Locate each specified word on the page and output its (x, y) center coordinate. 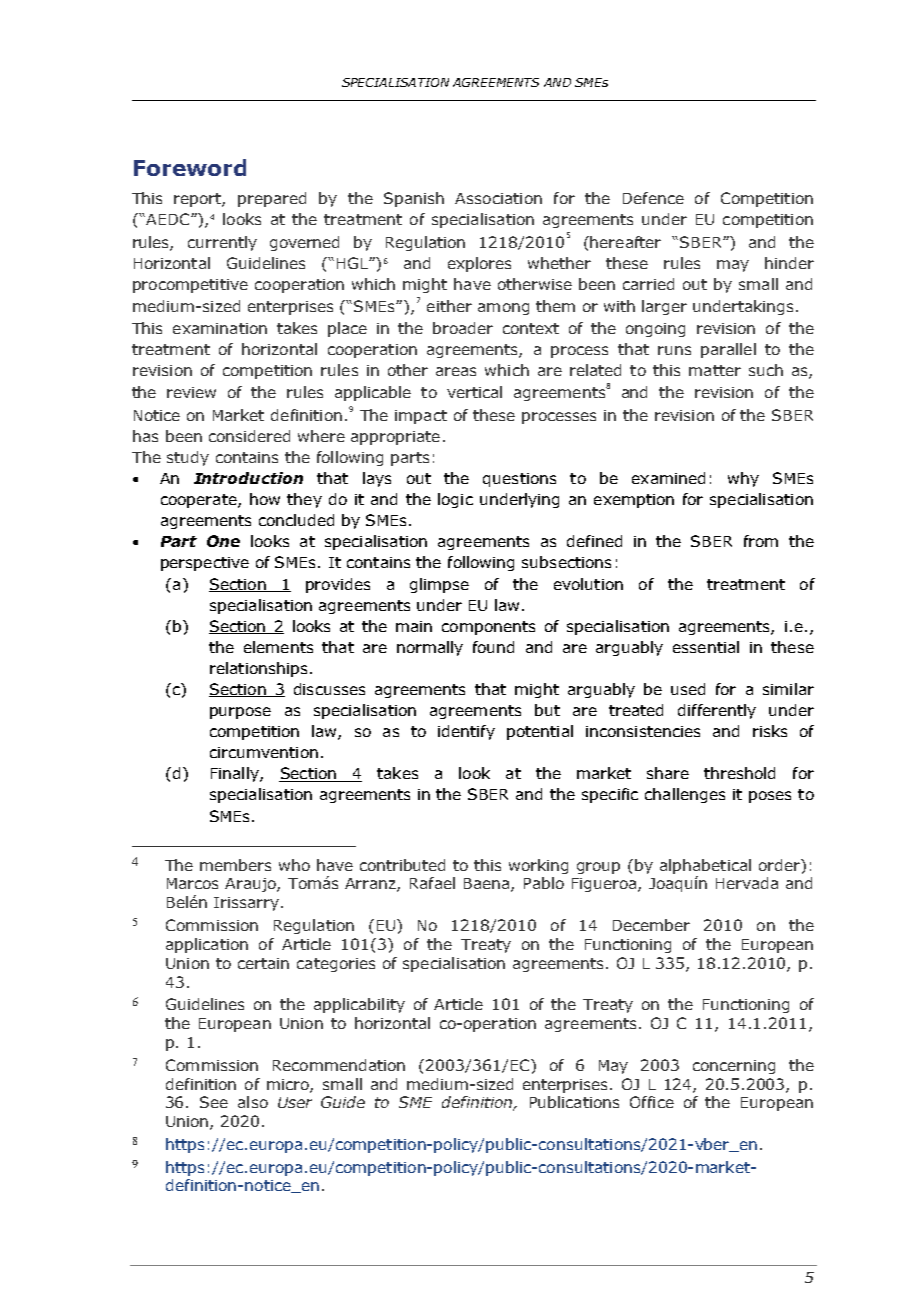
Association (498, 198)
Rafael (432, 883)
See (214, 1102)
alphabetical (705, 866)
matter (715, 370)
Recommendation (339, 1065)
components (488, 628)
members (235, 865)
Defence (653, 198)
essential (706, 647)
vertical (474, 392)
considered (249, 436)
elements (278, 647)
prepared (272, 199)
